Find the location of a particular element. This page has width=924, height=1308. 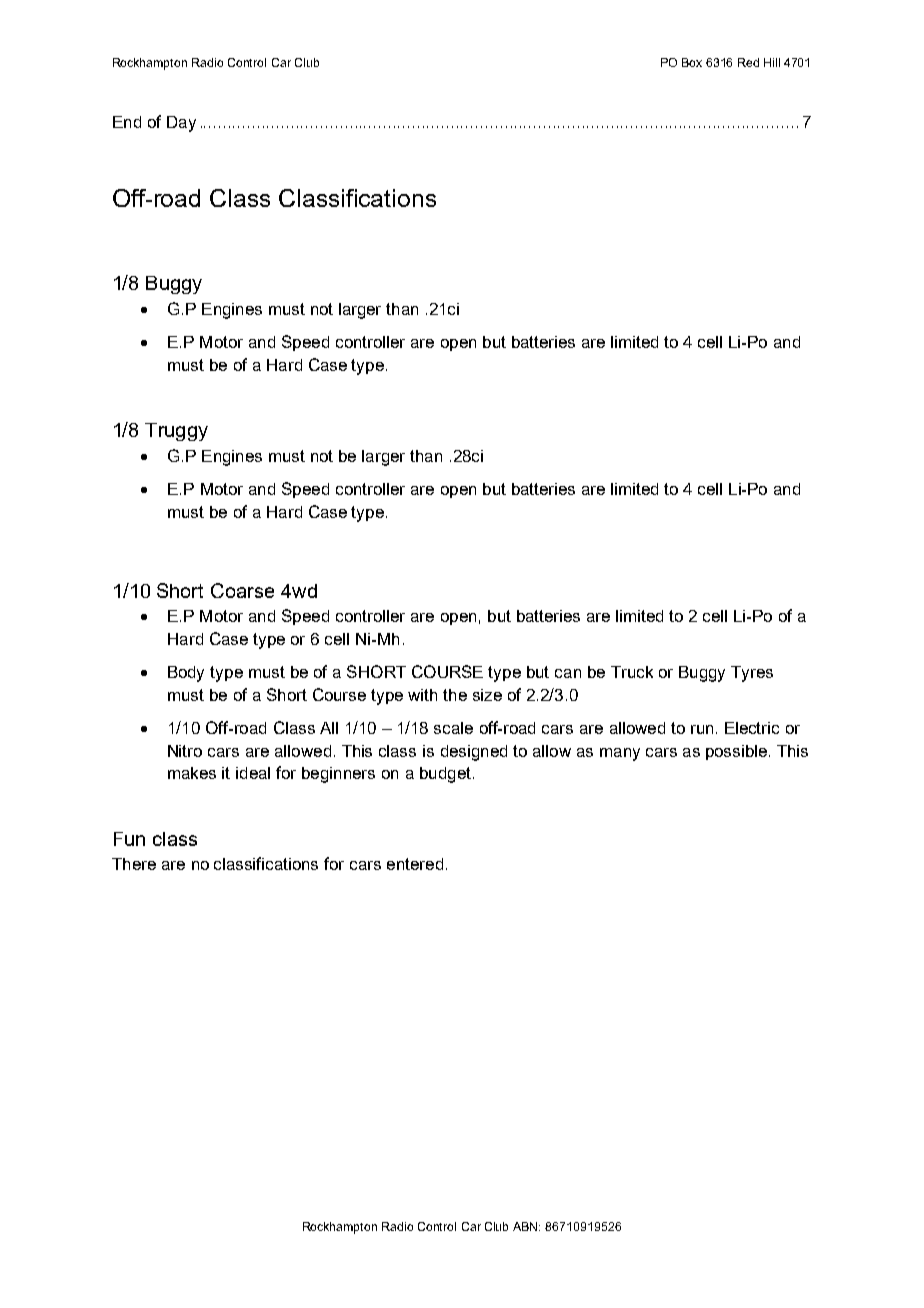

Tyres is located at coordinates (752, 674).
